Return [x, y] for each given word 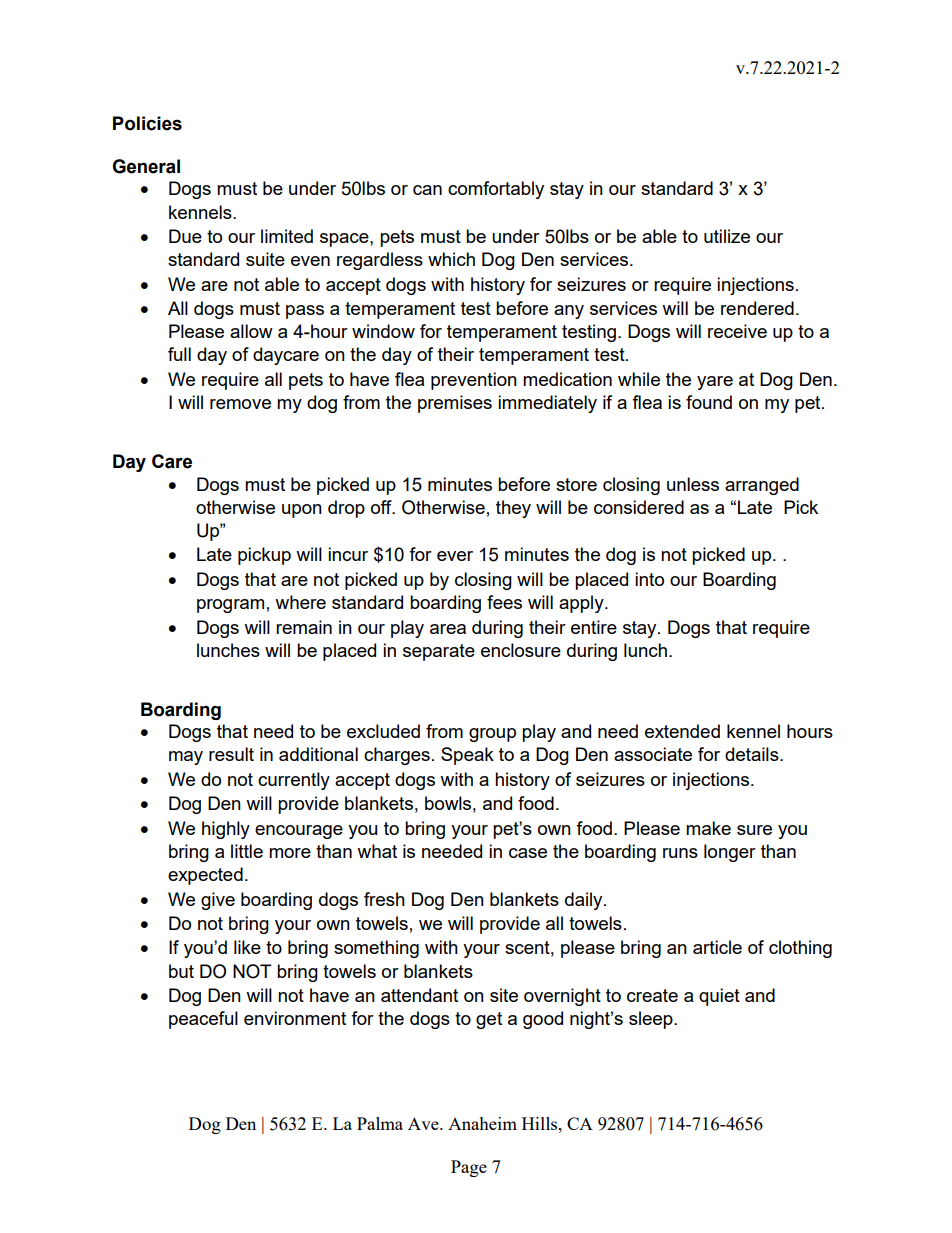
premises [455, 404]
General [146, 166]
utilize [727, 236]
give [218, 901]
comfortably [496, 190]
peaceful [203, 1020]
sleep [652, 1020]
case [528, 853]
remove [240, 404]
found [709, 402]
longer [730, 853]
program [230, 606]
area [448, 629]
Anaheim [482, 1123]
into [649, 579]
